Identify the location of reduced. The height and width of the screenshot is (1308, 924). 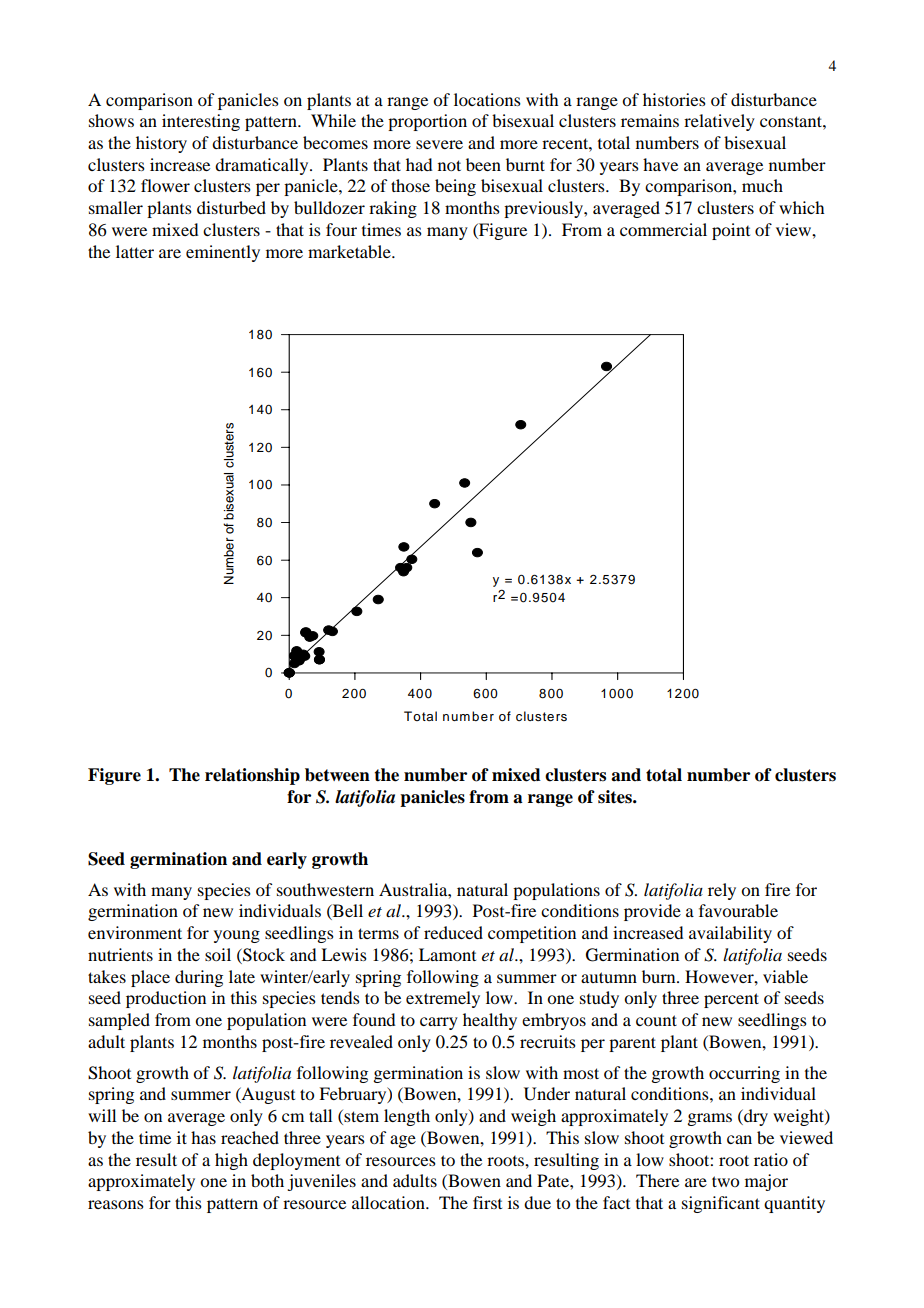
(453, 932).
